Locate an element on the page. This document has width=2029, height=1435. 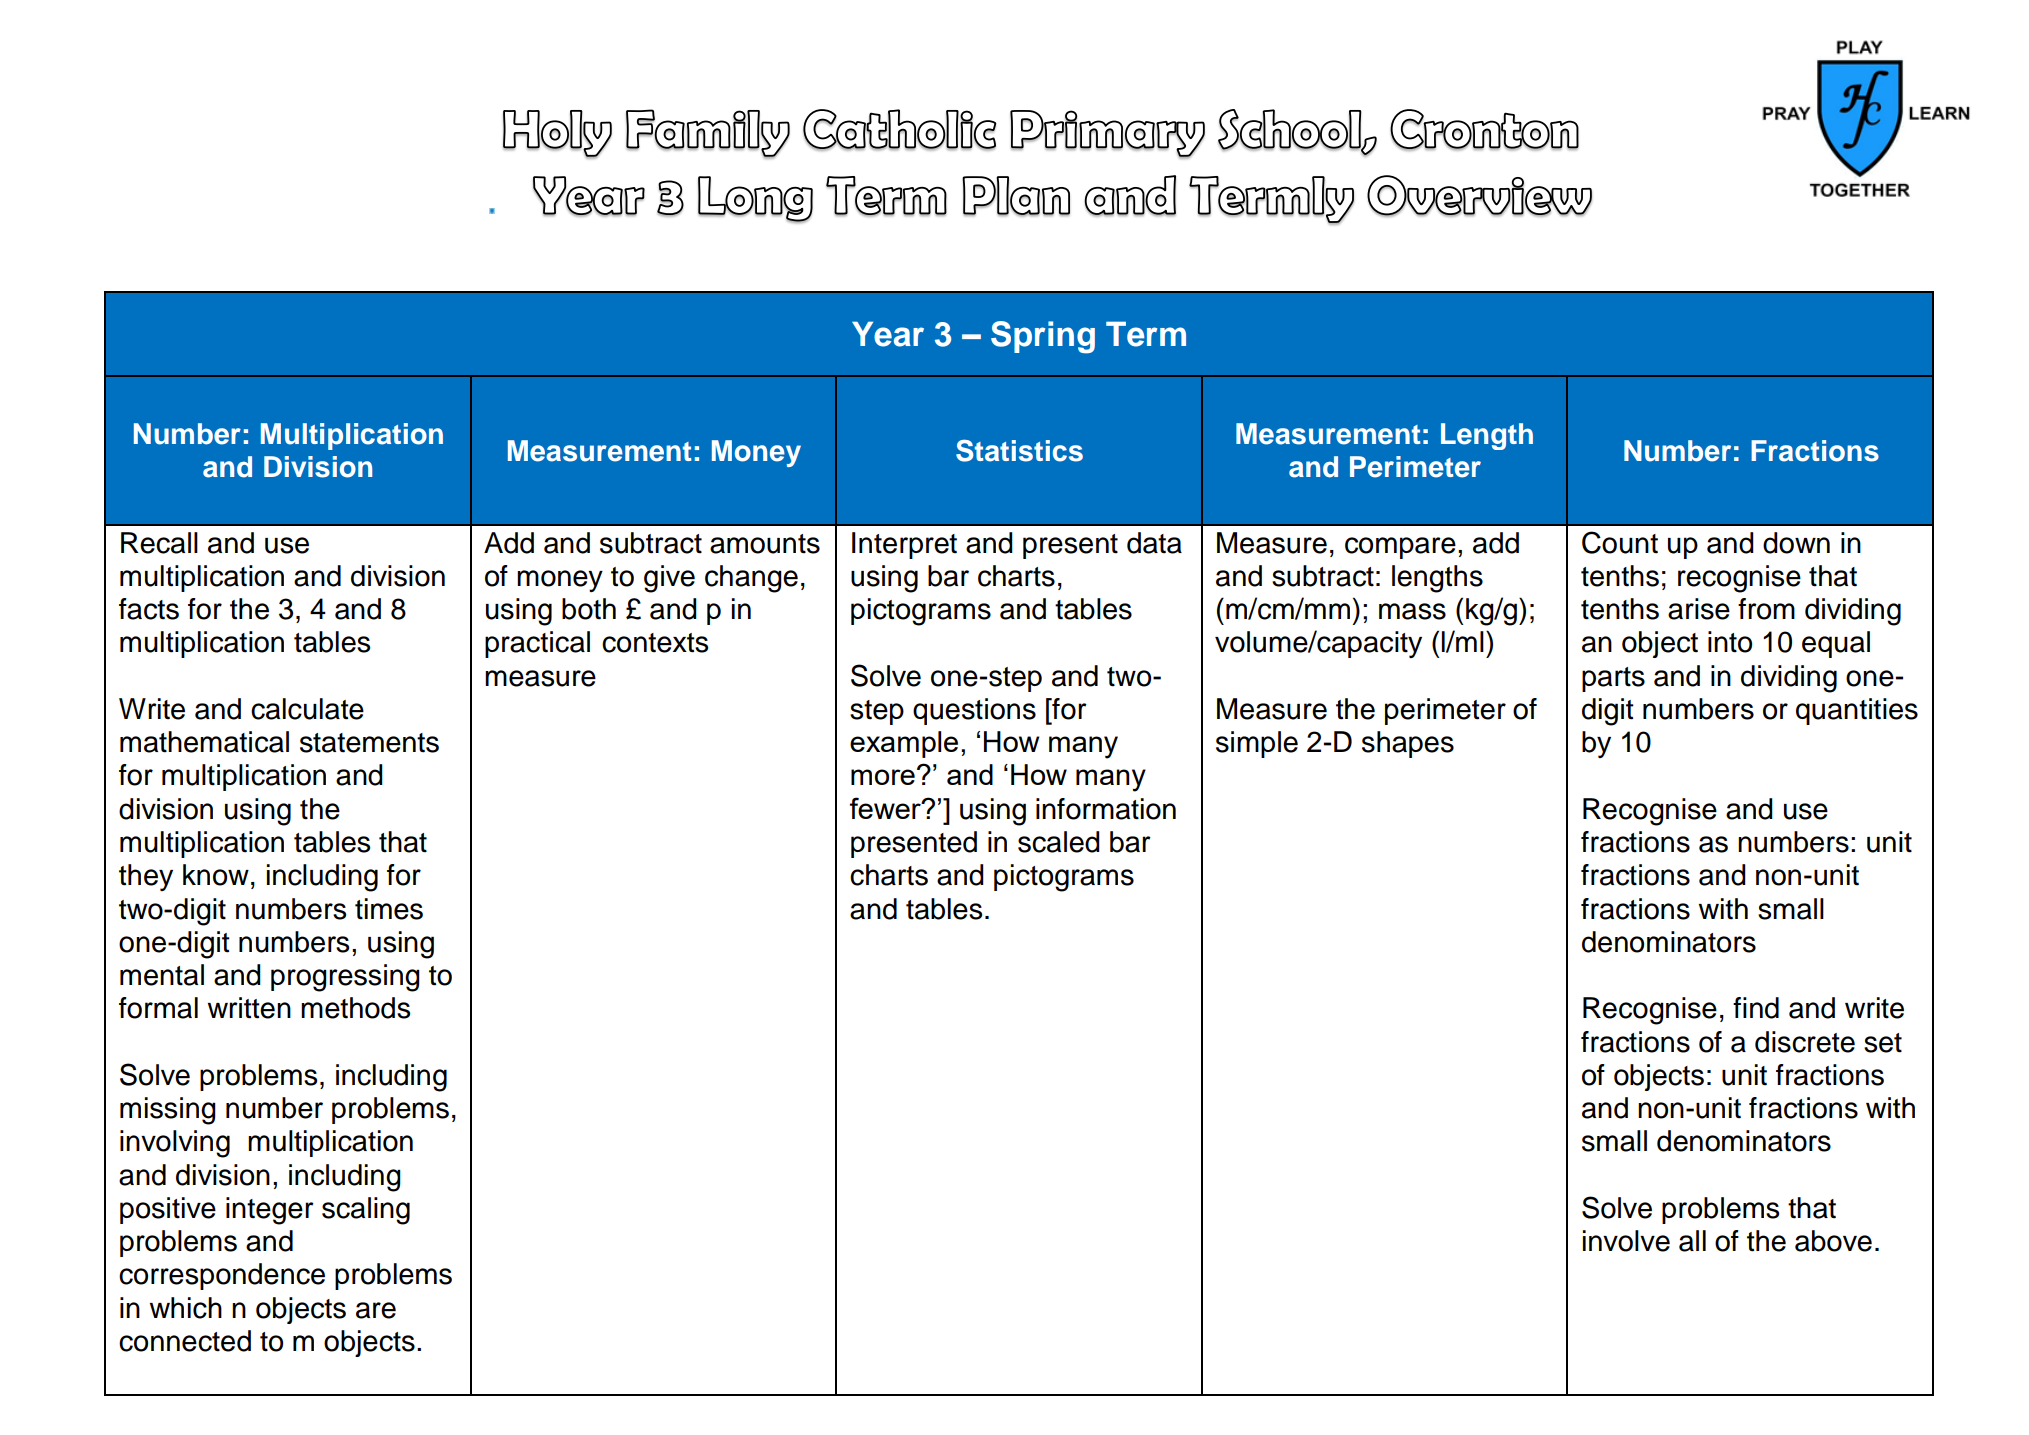
find is located at coordinates (1756, 1008).
